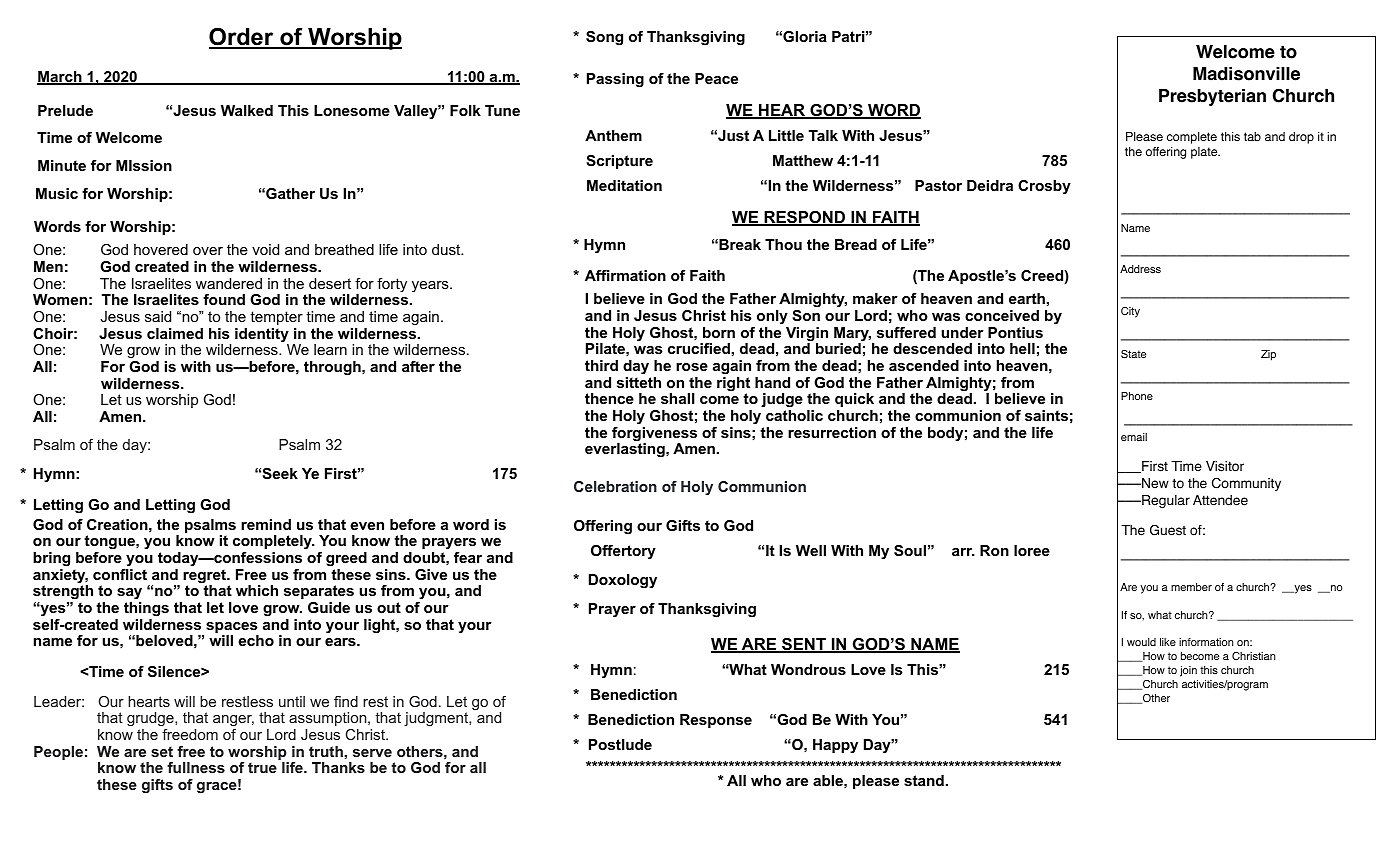  Describe the element at coordinates (196, 767) in the page. I see `fullness` at that location.
